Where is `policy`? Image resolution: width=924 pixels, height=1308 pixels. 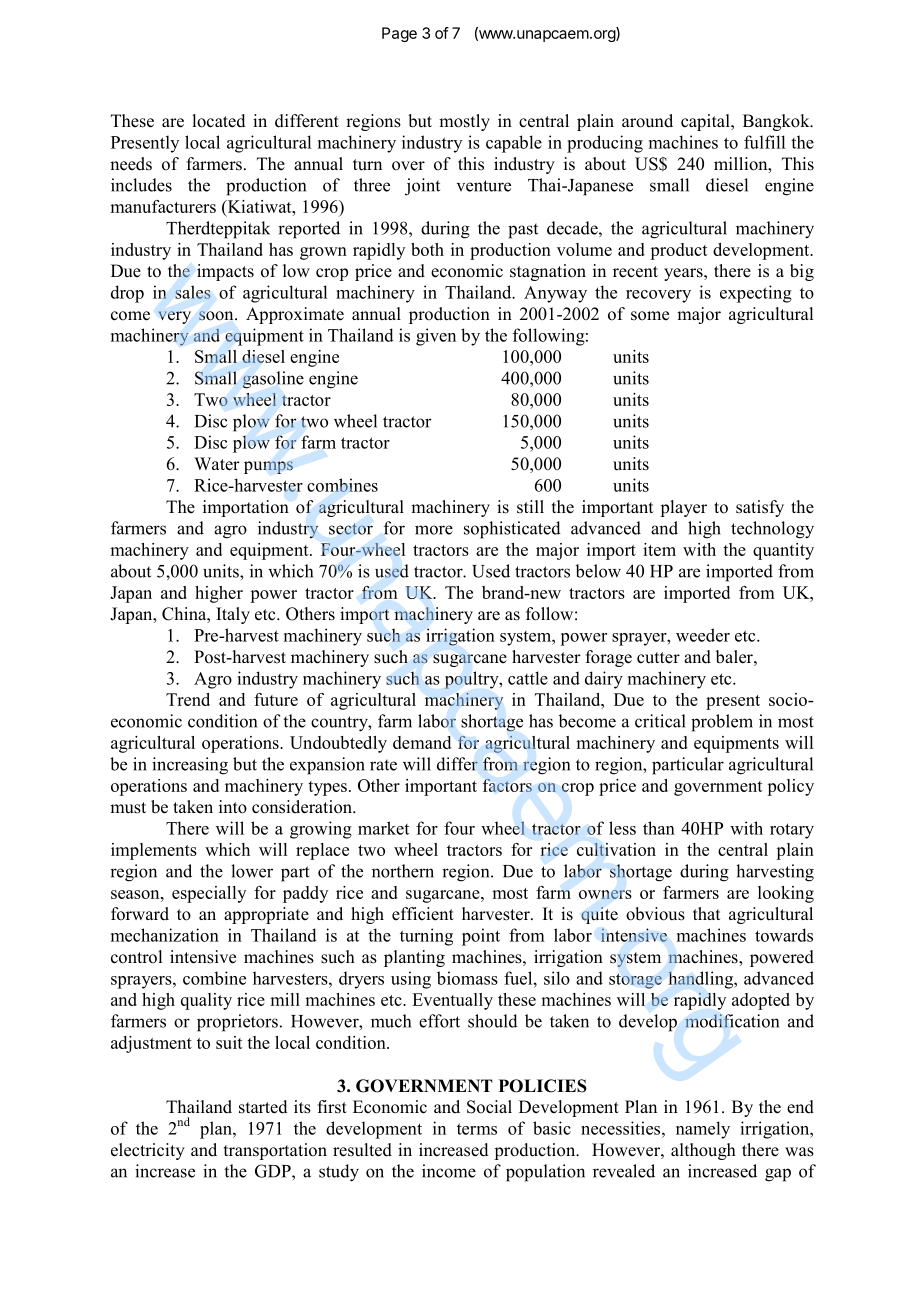
policy is located at coordinates (790, 787).
